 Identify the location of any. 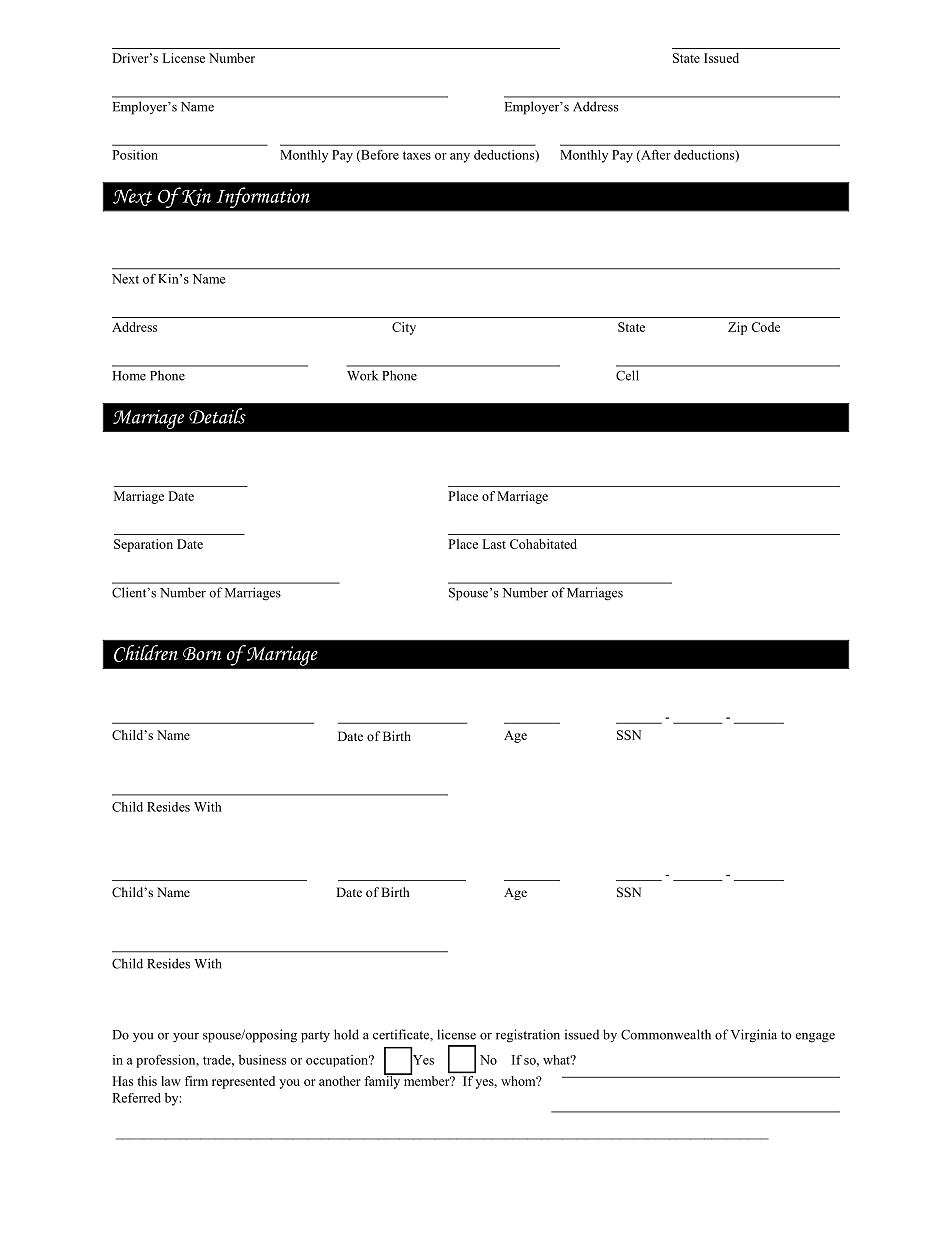
(460, 158).
